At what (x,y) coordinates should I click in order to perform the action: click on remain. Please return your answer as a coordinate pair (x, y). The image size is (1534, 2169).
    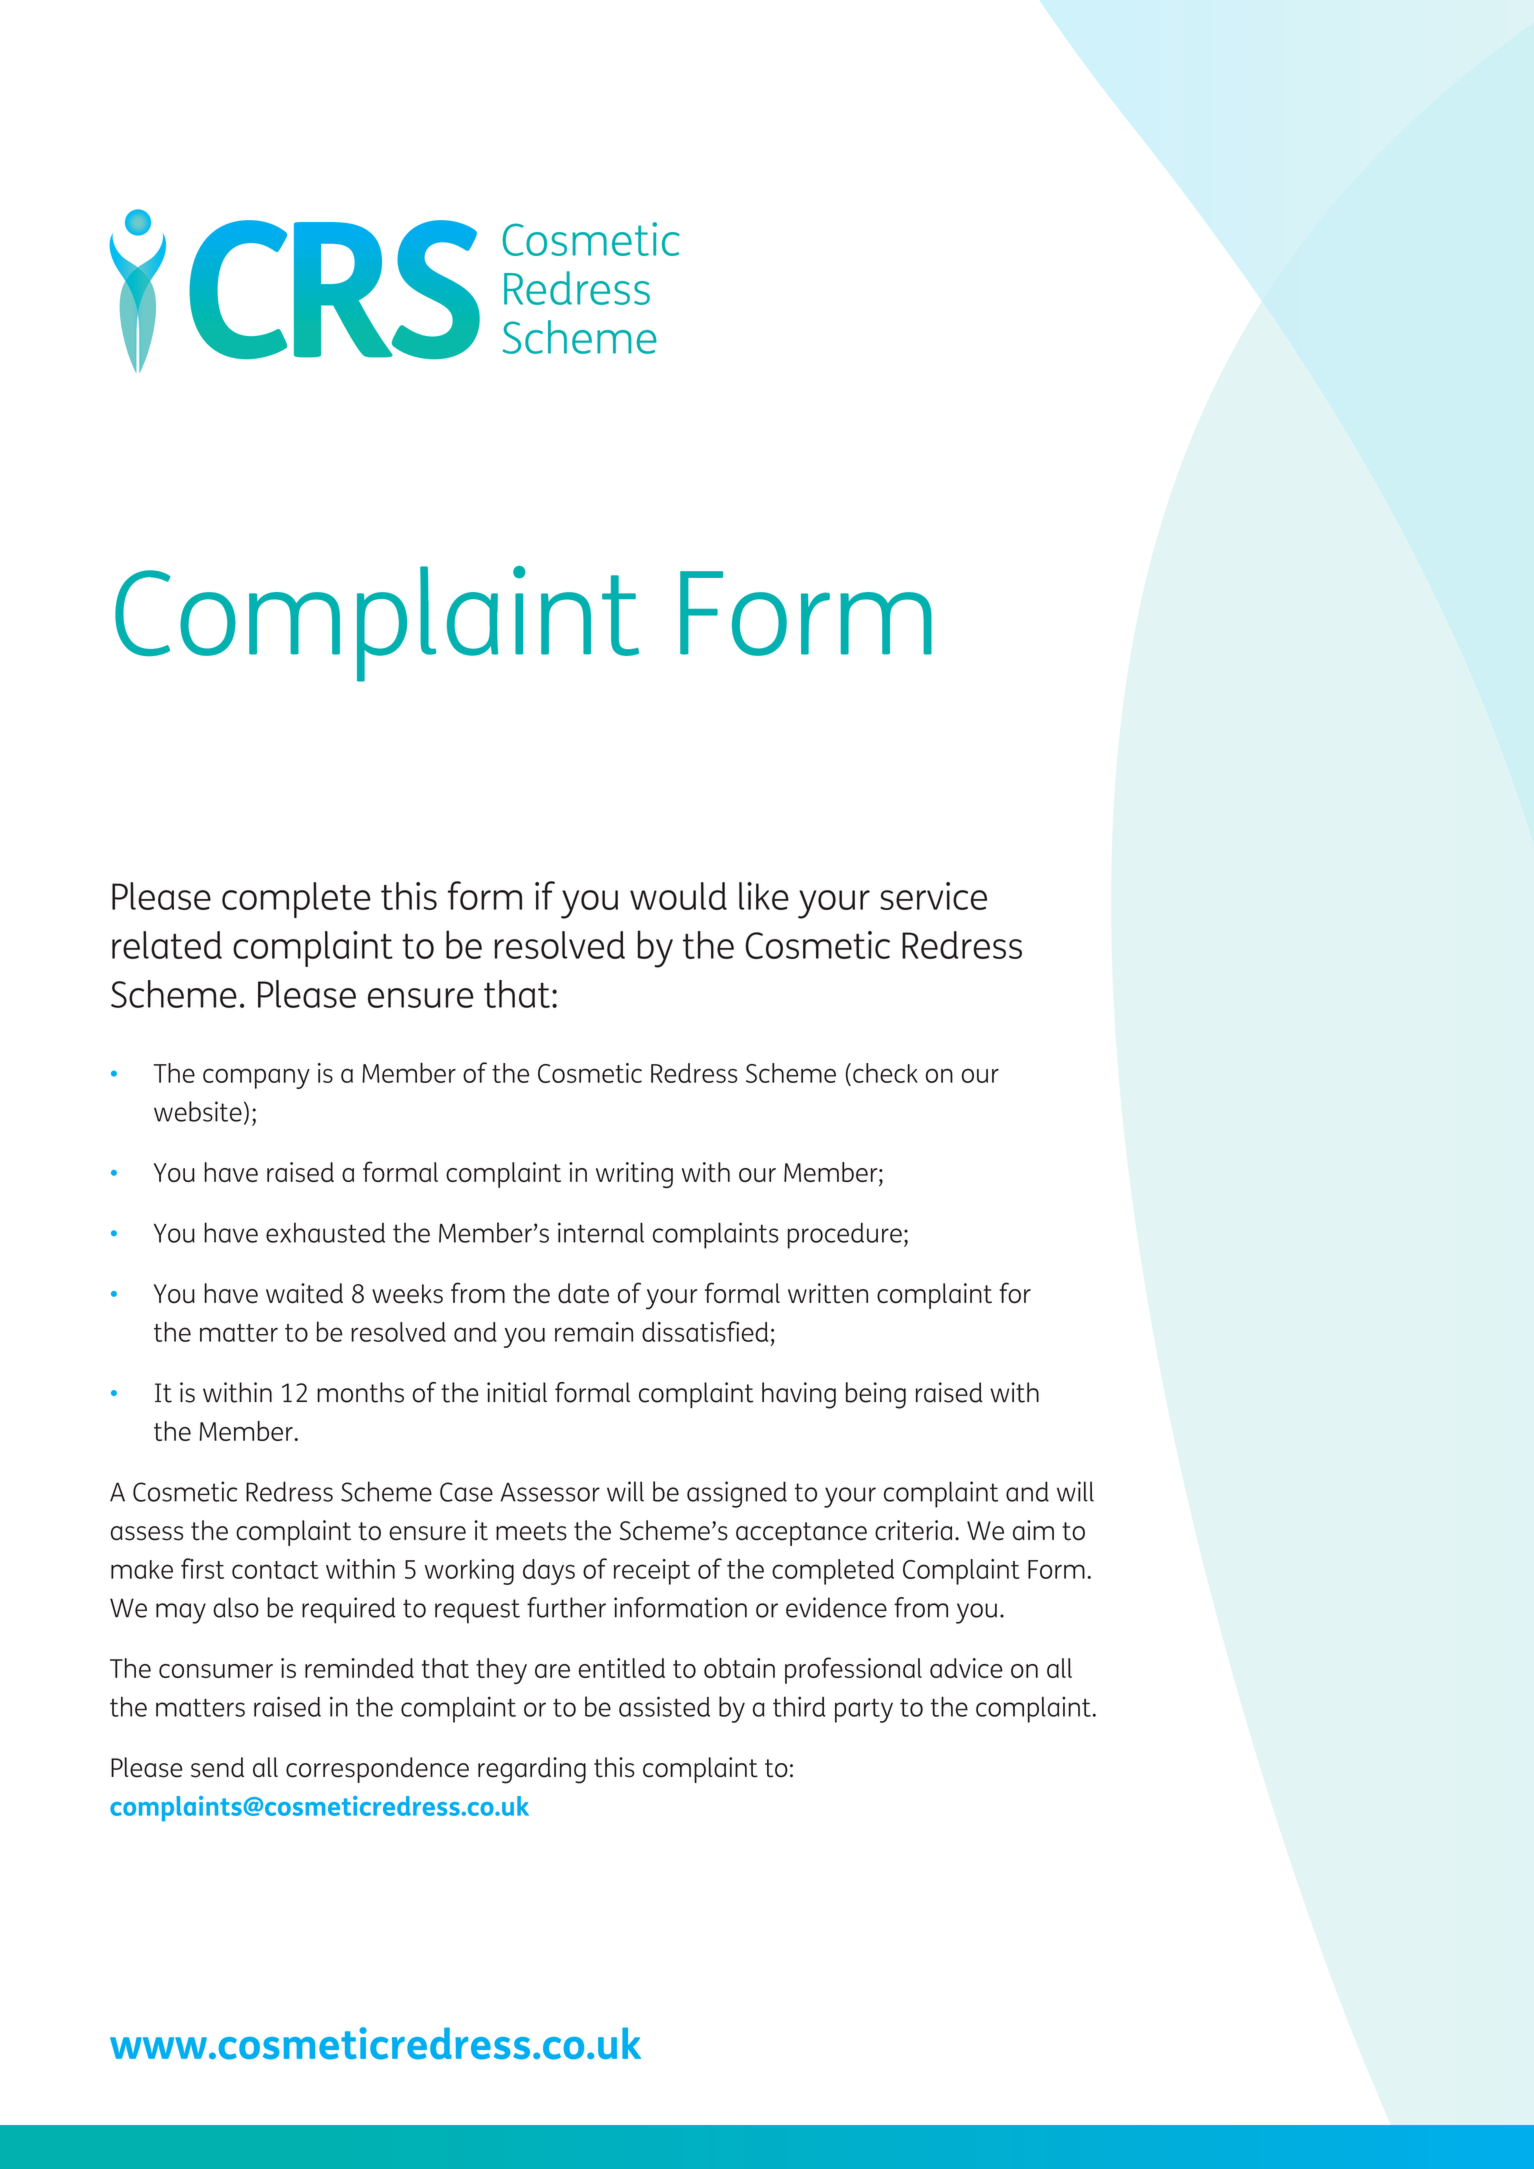
    Looking at the image, I should click on (594, 1332).
